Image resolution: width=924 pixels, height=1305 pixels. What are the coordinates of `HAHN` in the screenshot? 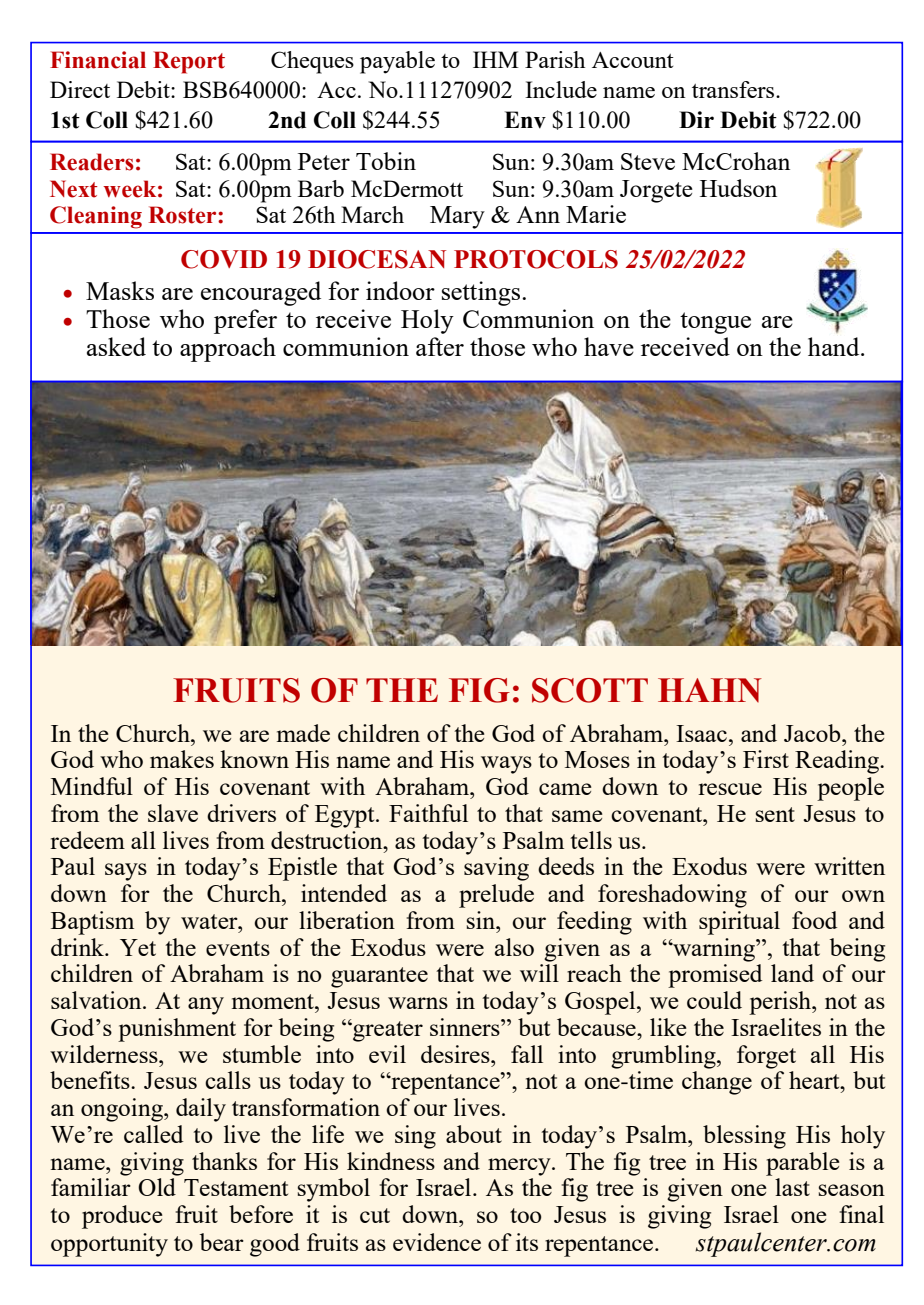 It's located at (710, 690).
